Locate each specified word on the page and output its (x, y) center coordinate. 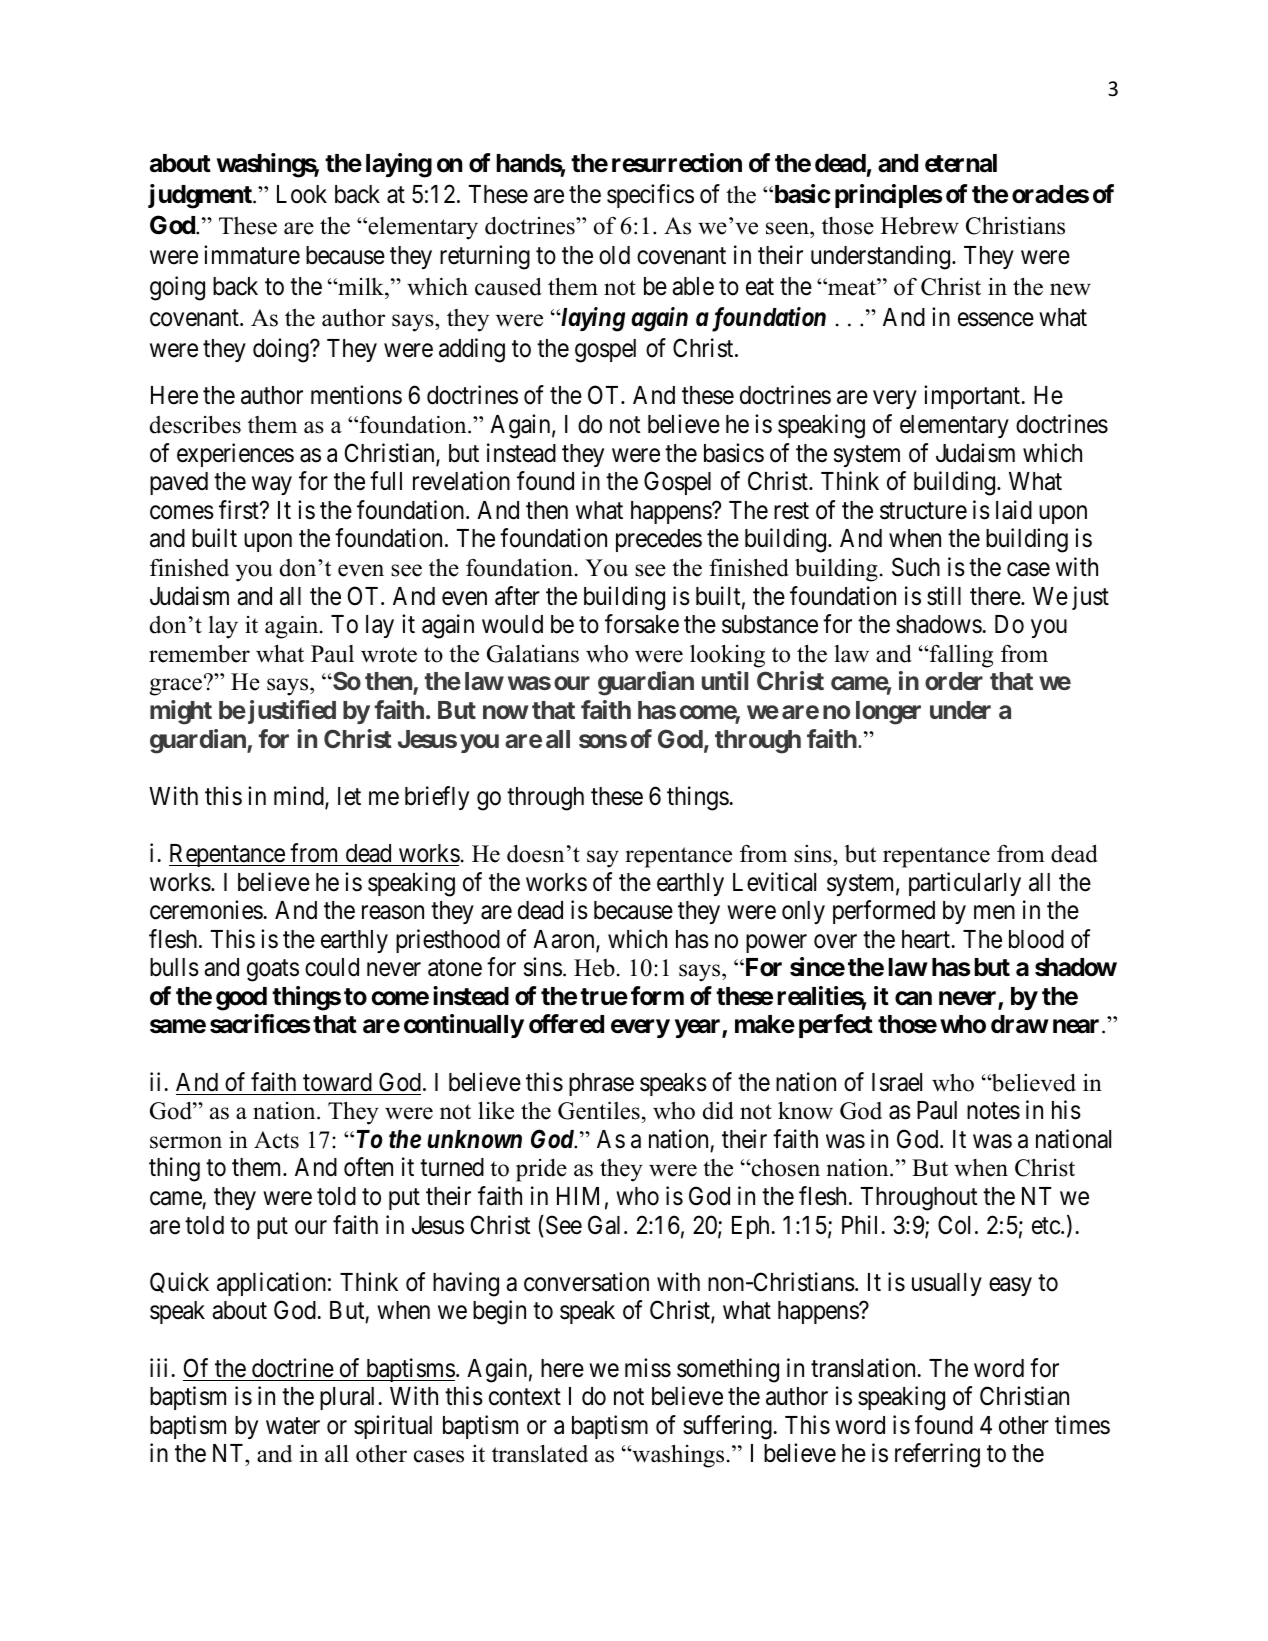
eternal (961, 163)
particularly (965, 884)
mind (300, 797)
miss (648, 1368)
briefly (437, 798)
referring (937, 1455)
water (293, 1426)
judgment (201, 196)
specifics (650, 196)
